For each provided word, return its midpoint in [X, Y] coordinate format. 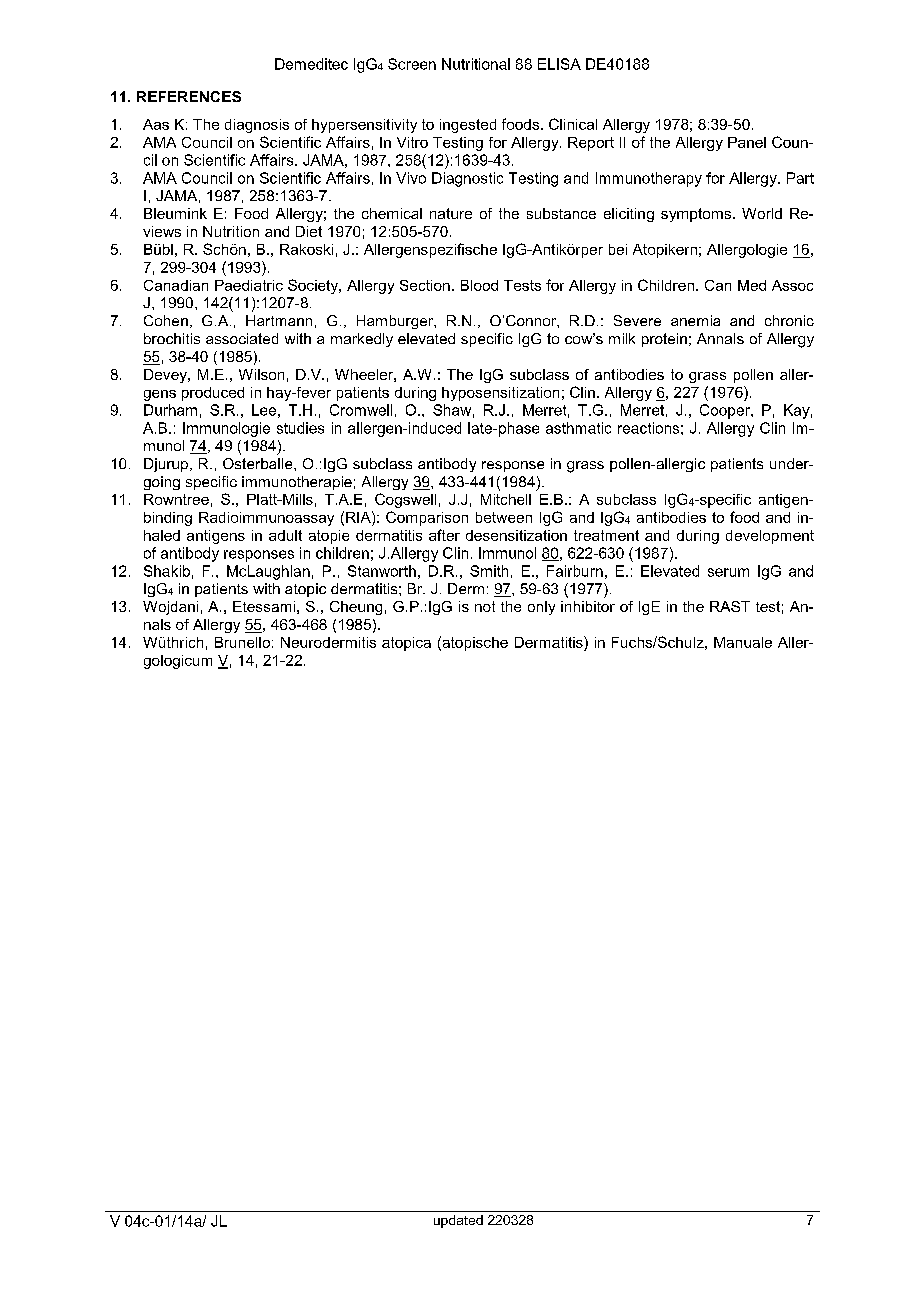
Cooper [726, 411]
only [541, 608]
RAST [730, 606]
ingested [468, 126]
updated [458, 1221]
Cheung [356, 608]
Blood [479, 285]
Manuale [743, 642]
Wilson [261, 374]
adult [285, 535]
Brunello [242, 642]
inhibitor [588, 606]
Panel [747, 142]
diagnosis [257, 126]
